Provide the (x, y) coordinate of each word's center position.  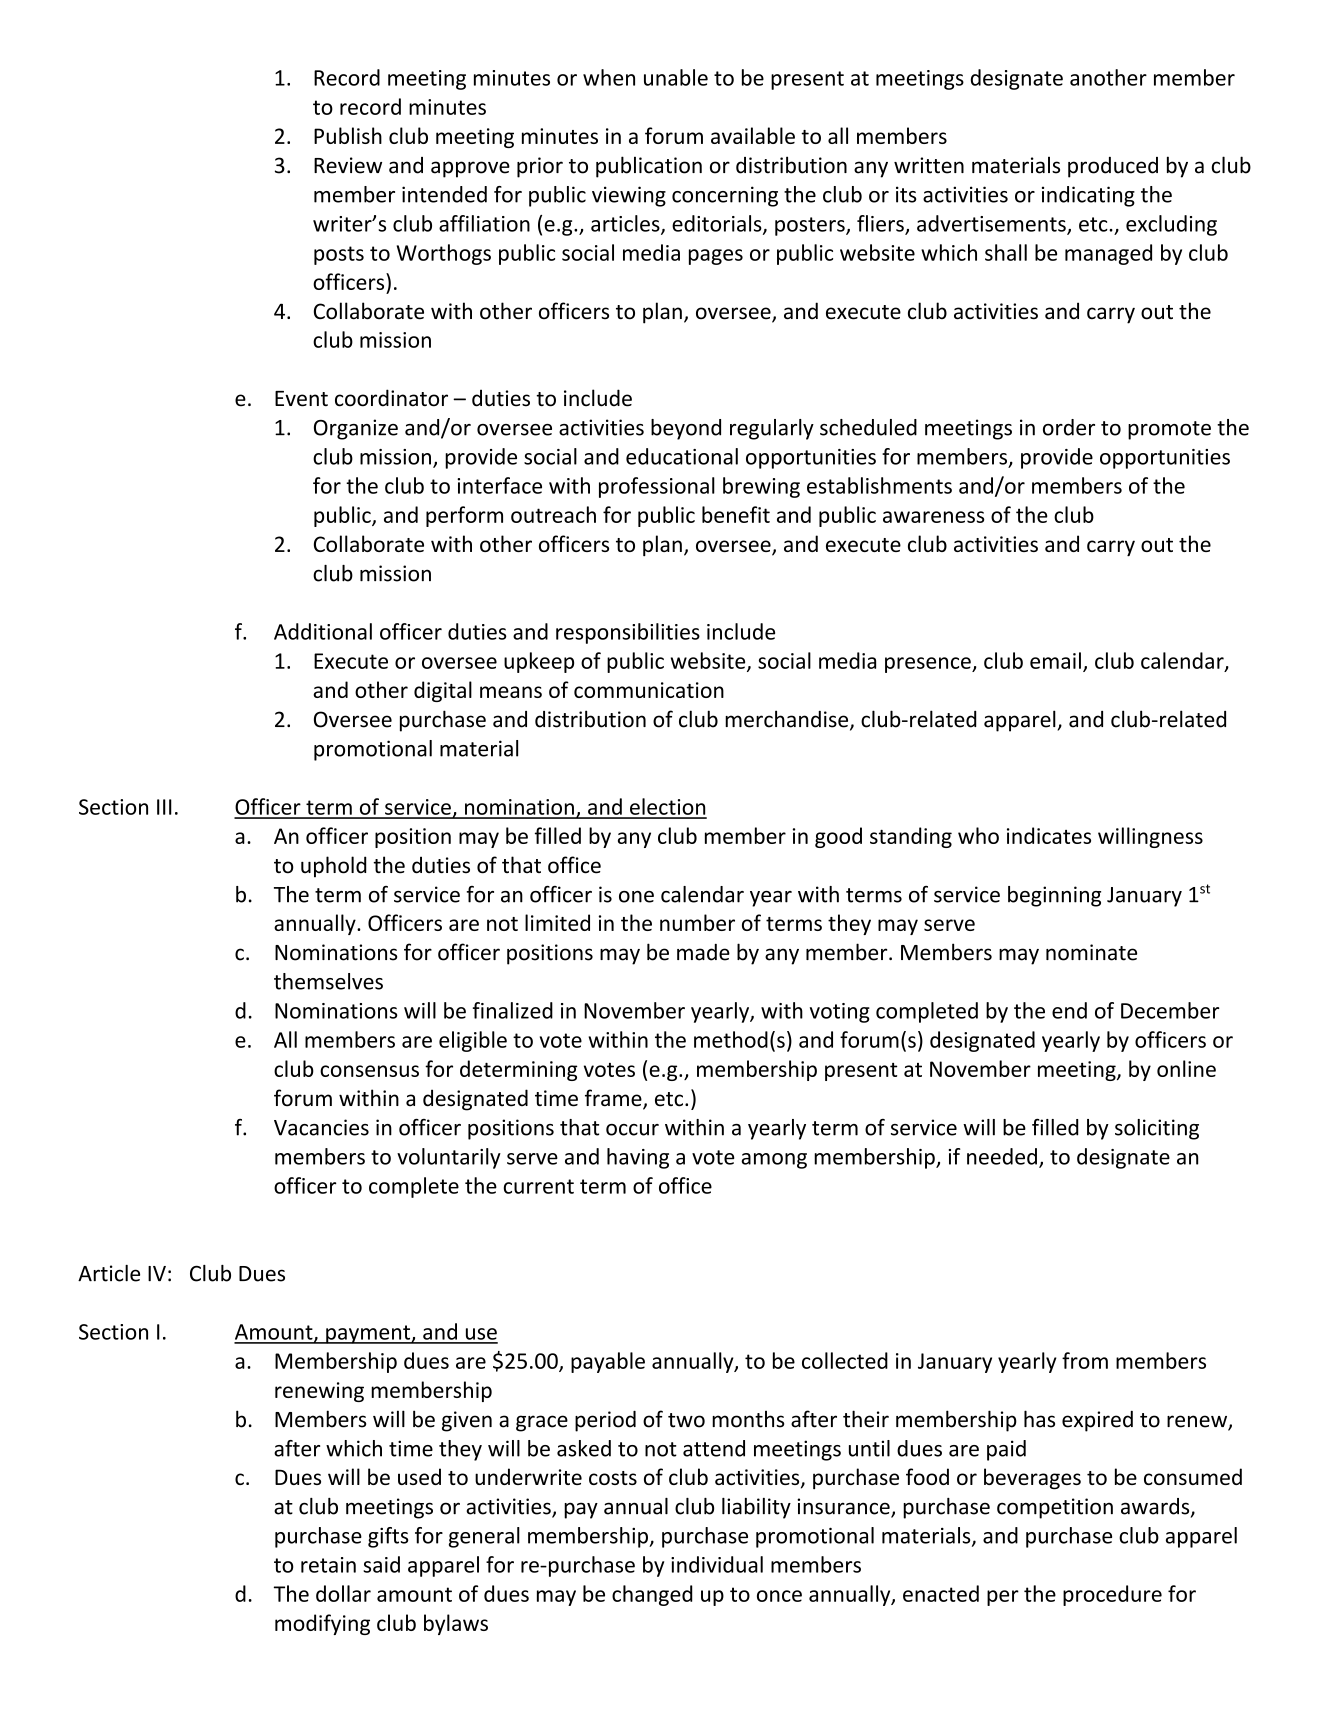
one (636, 897)
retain (328, 1565)
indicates (1049, 835)
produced (1113, 167)
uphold (334, 867)
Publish (348, 135)
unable (676, 77)
